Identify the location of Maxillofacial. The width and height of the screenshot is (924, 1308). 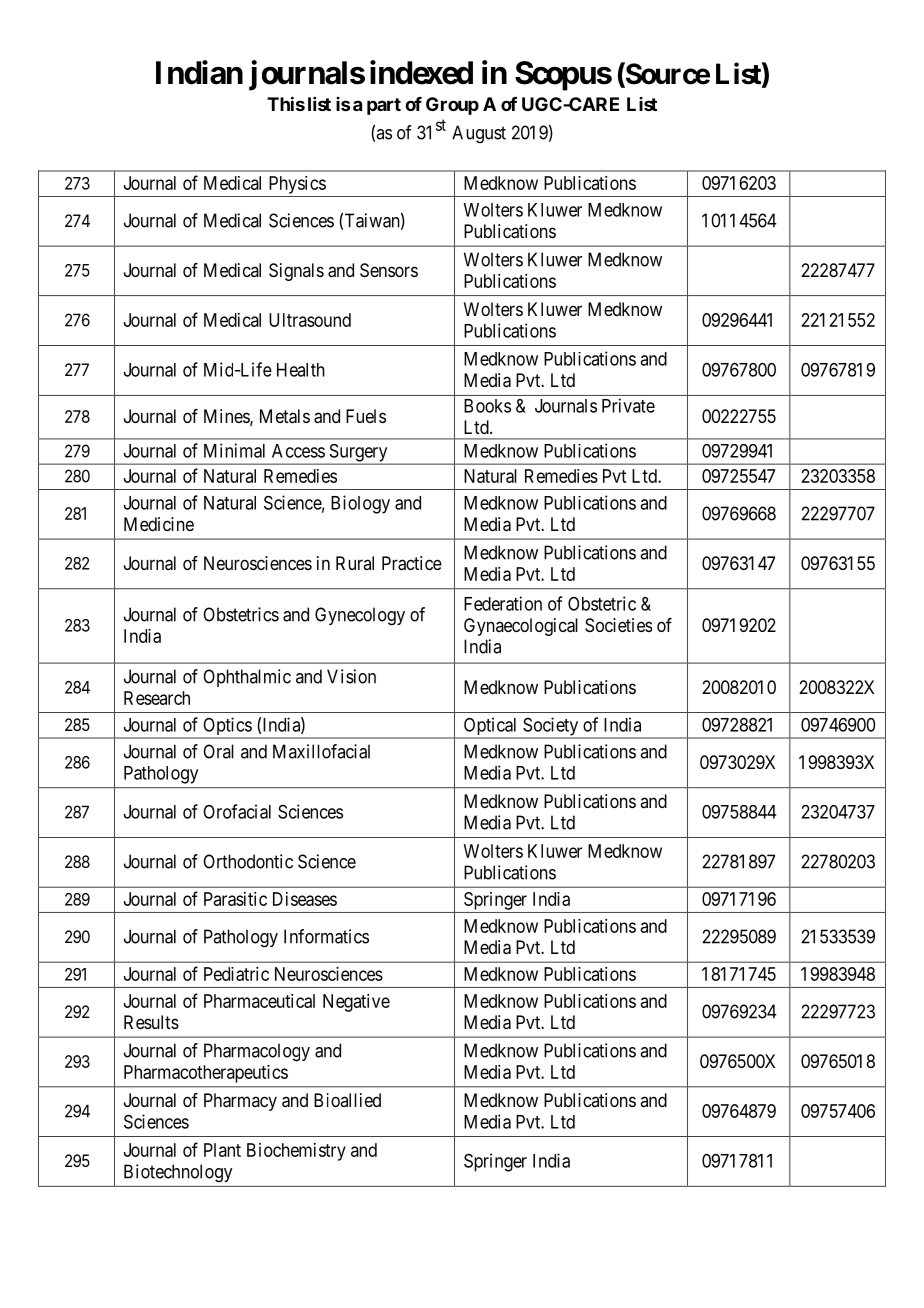
(321, 751).
